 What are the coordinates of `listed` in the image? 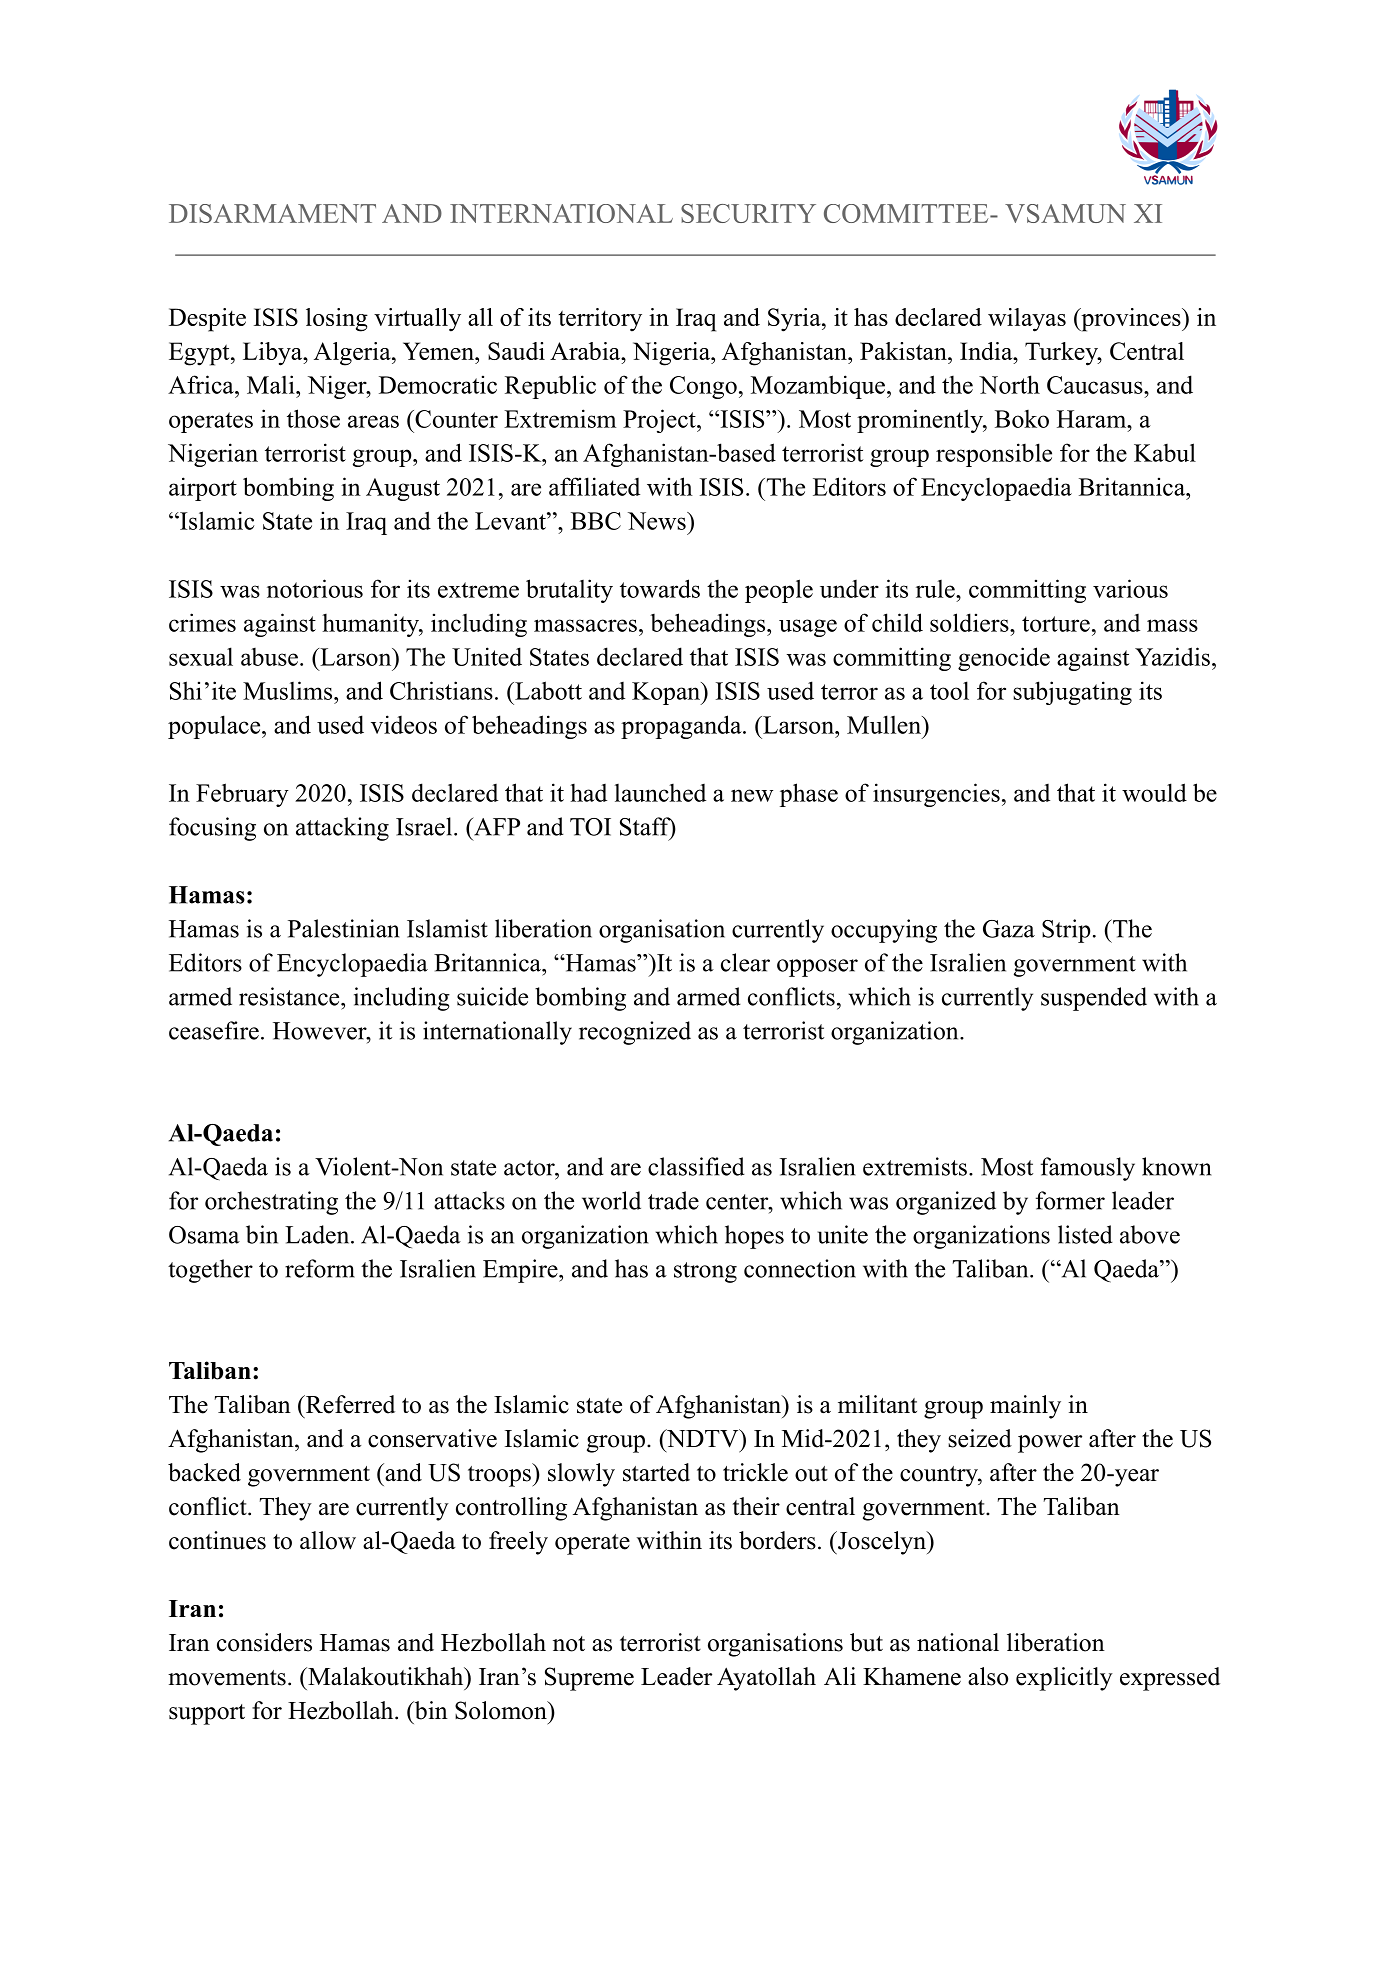 It's located at (1085, 1234).
